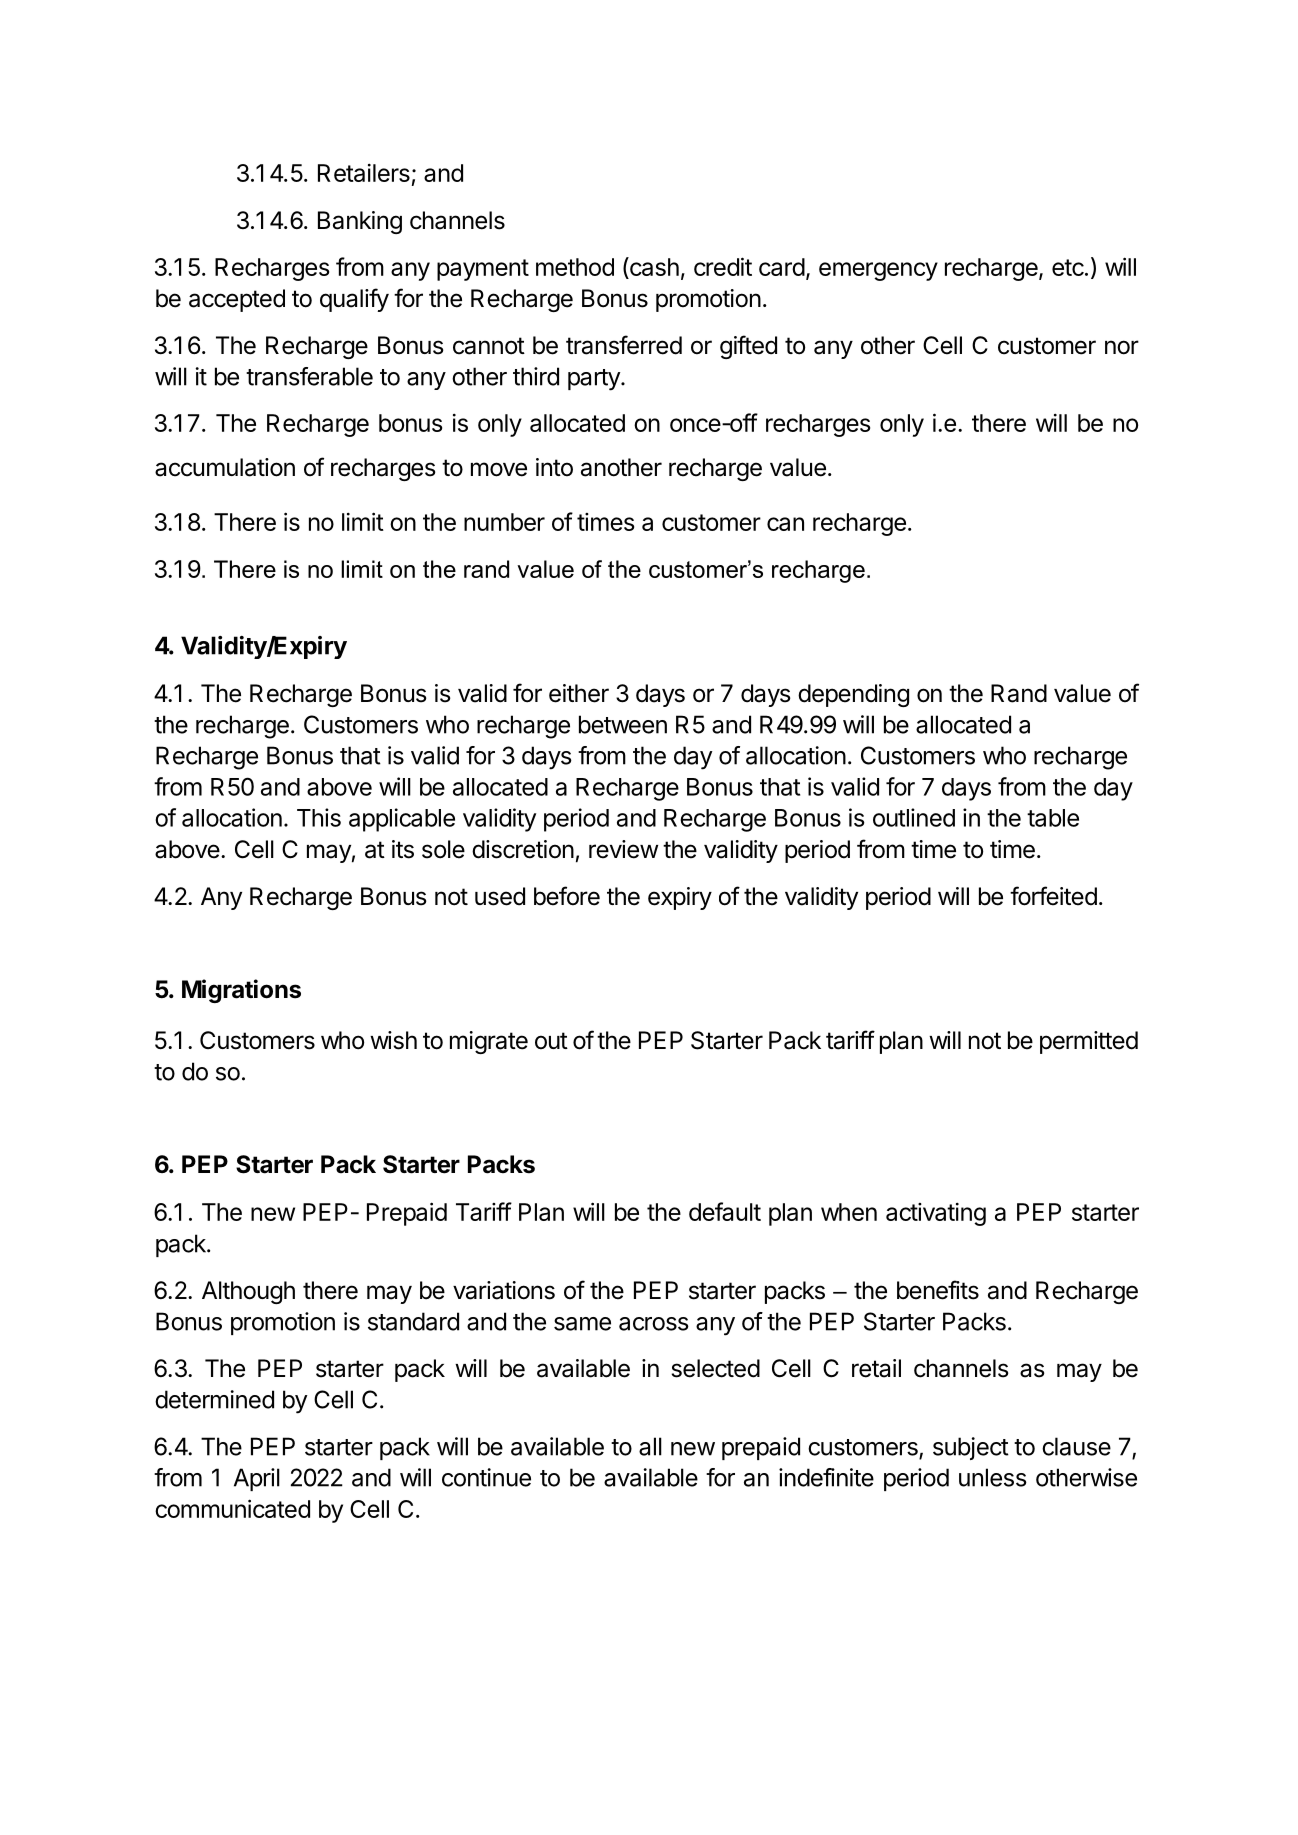 The width and height of the screenshot is (1298, 1835). I want to click on unless, so click(993, 1477).
